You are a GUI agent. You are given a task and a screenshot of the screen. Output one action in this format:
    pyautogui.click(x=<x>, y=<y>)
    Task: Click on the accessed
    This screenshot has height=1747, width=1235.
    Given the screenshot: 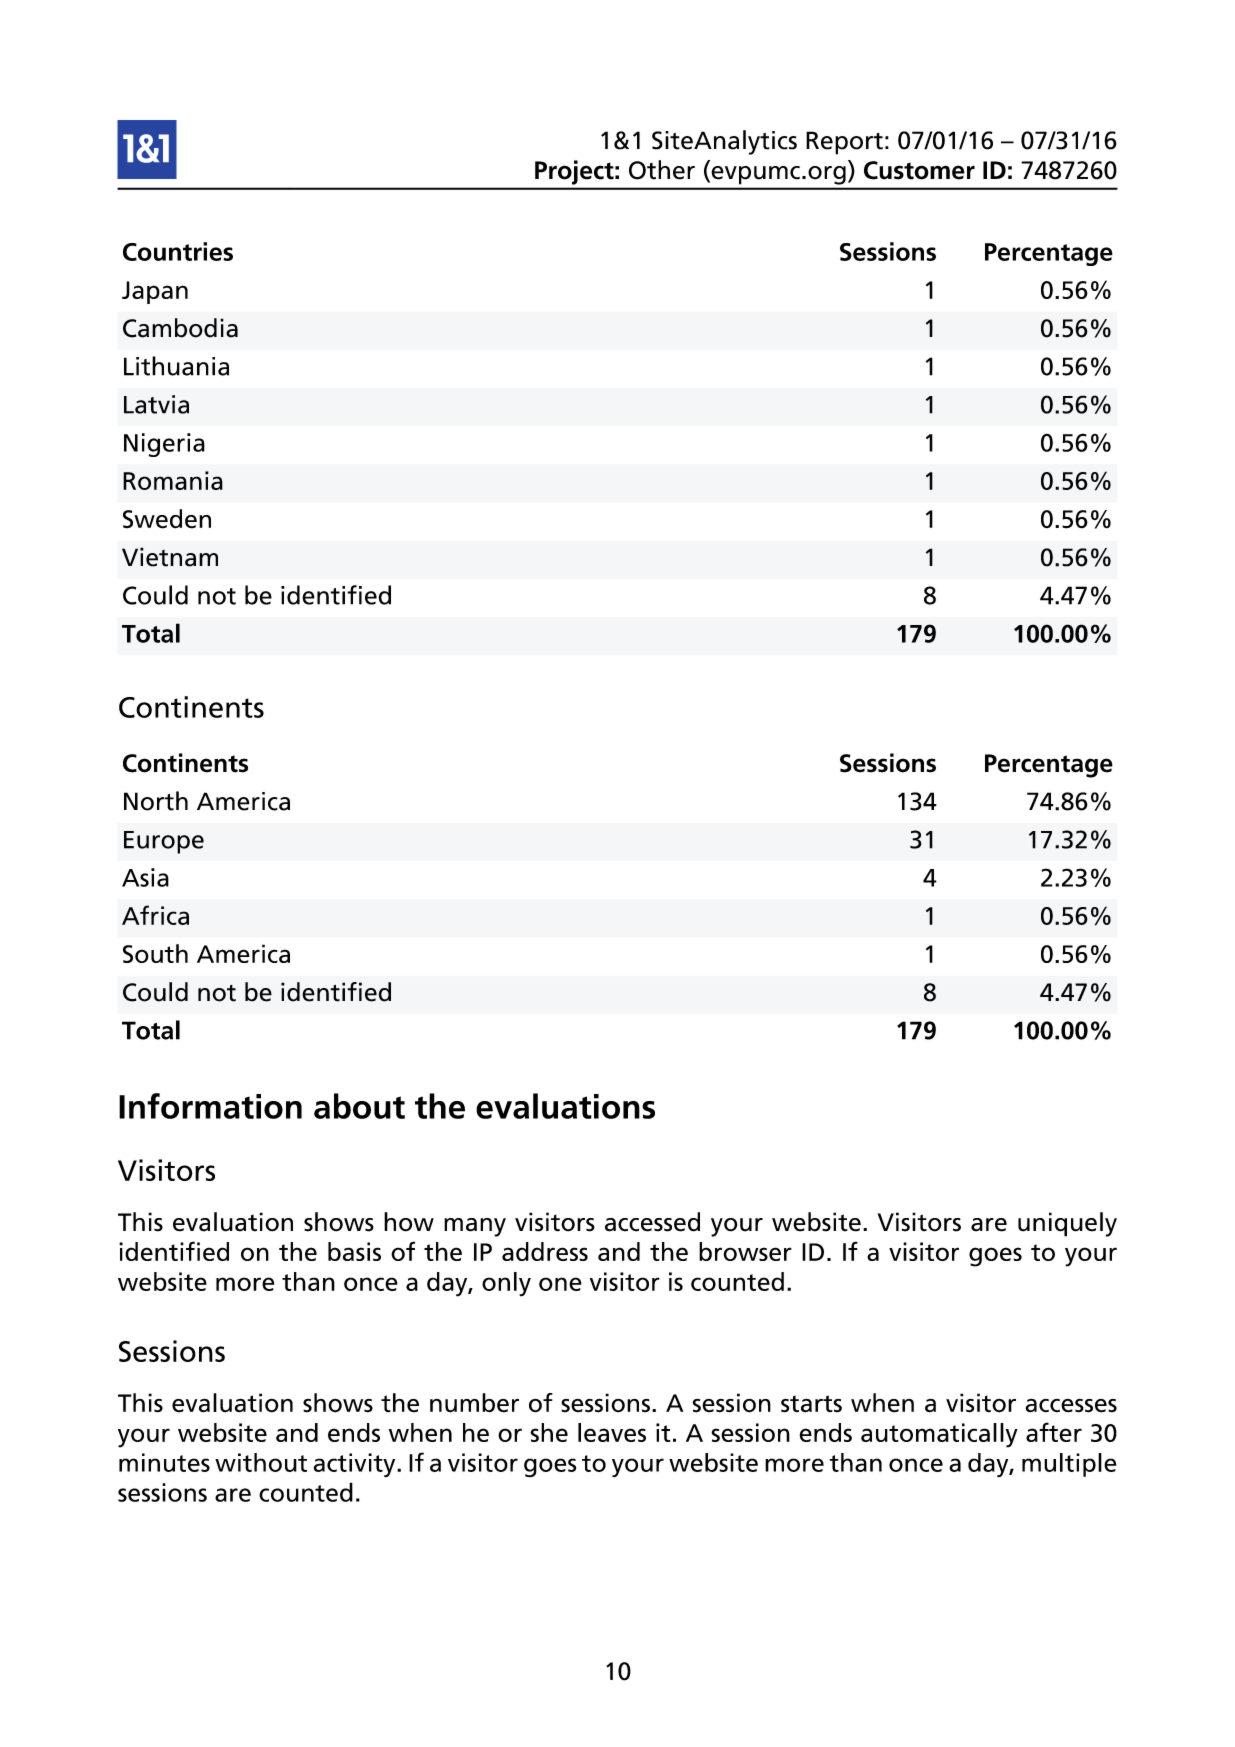 What is the action you would take?
    pyautogui.click(x=652, y=1222)
